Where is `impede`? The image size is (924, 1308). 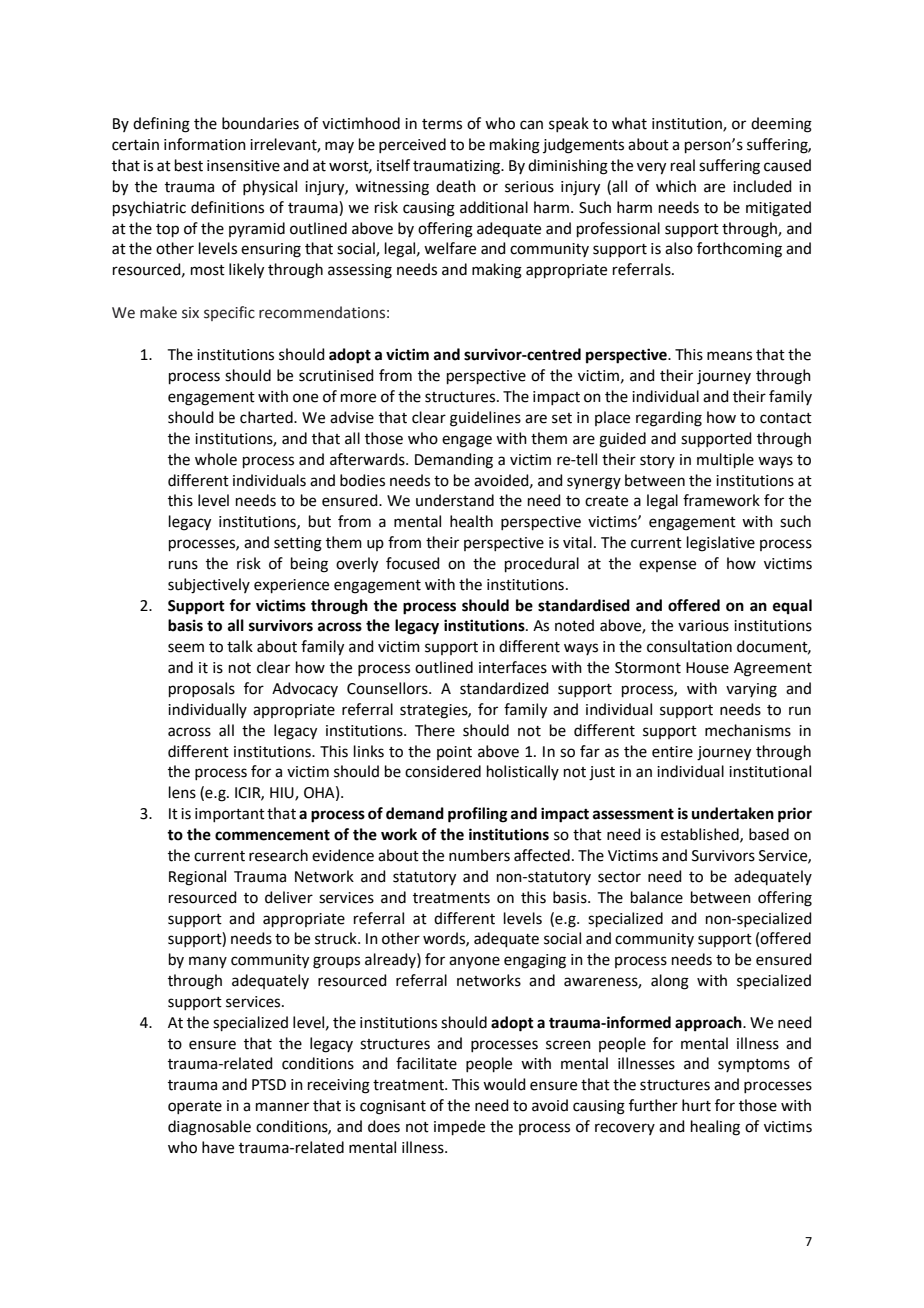
impede is located at coordinates (459, 1127).
